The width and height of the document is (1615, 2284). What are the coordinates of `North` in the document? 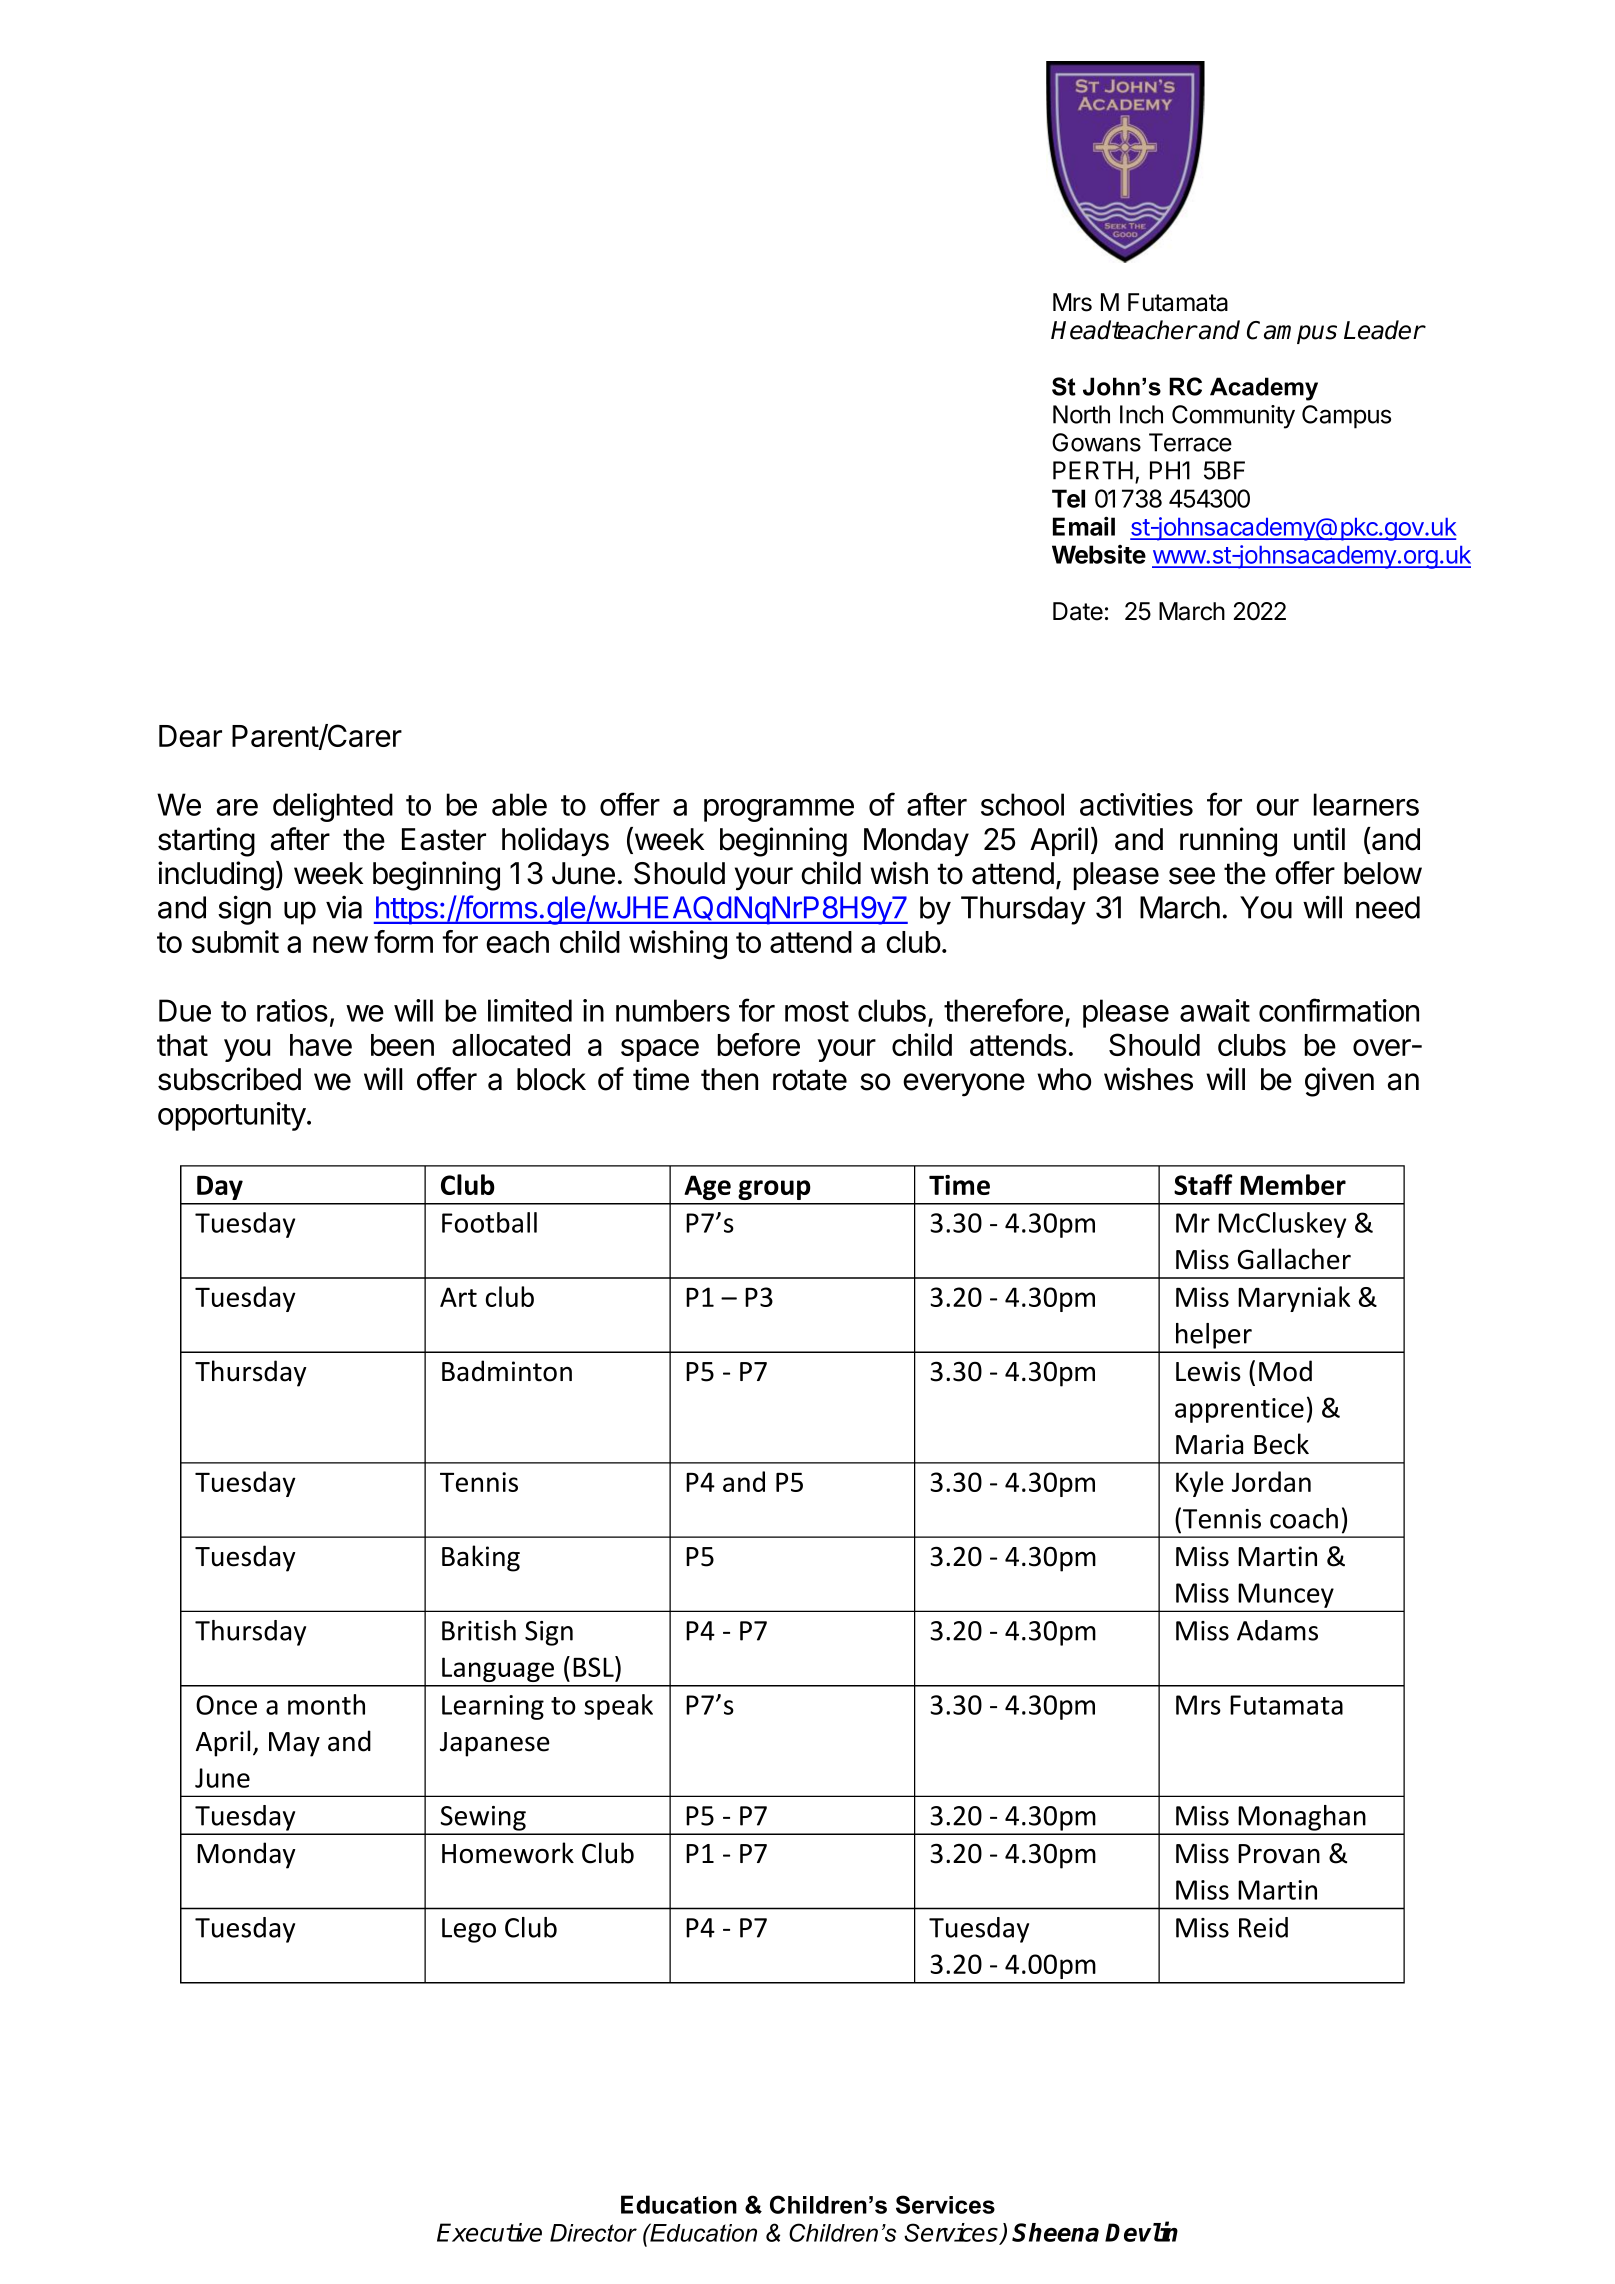 It's located at (1081, 414).
